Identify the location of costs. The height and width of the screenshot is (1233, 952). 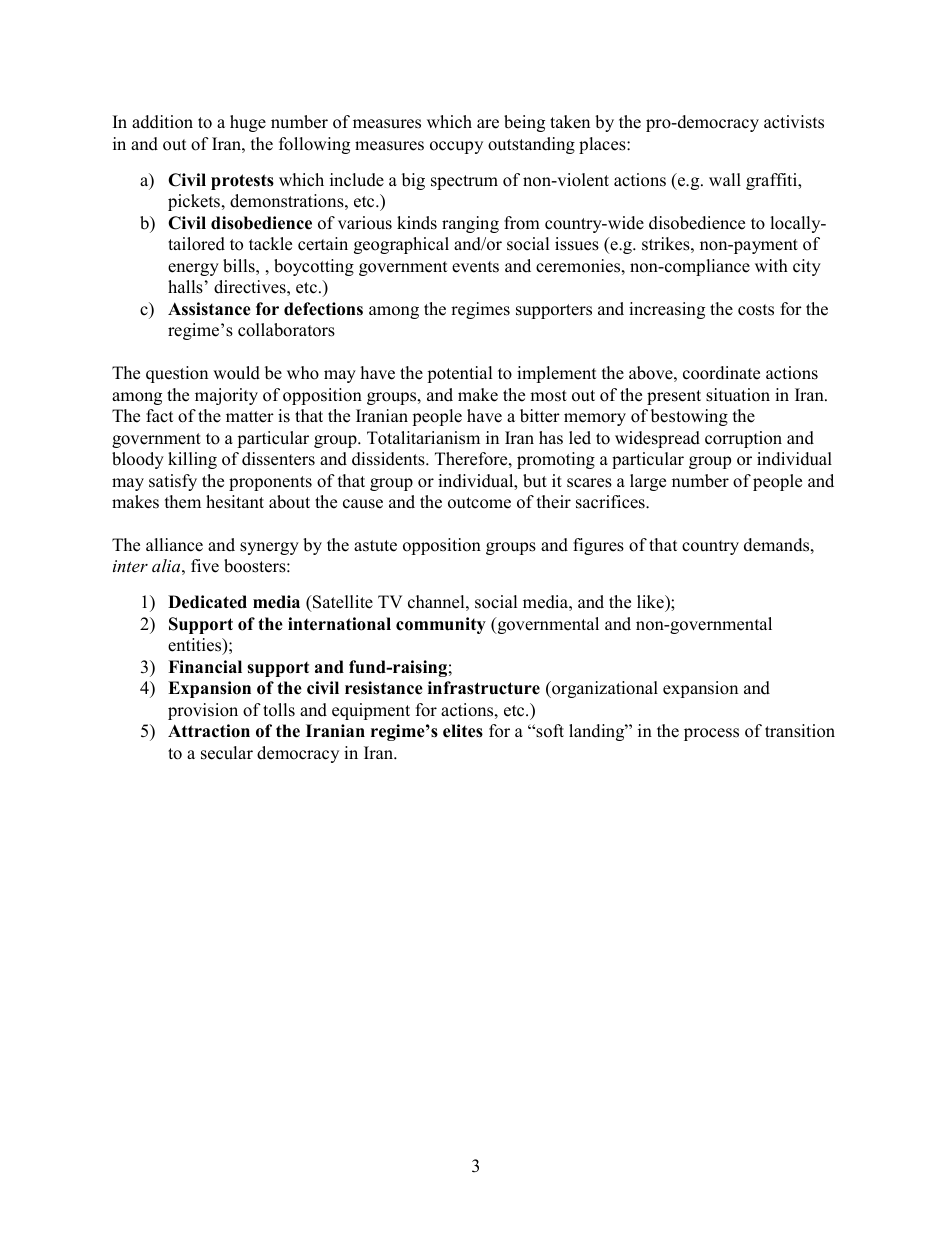
(756, 310).
